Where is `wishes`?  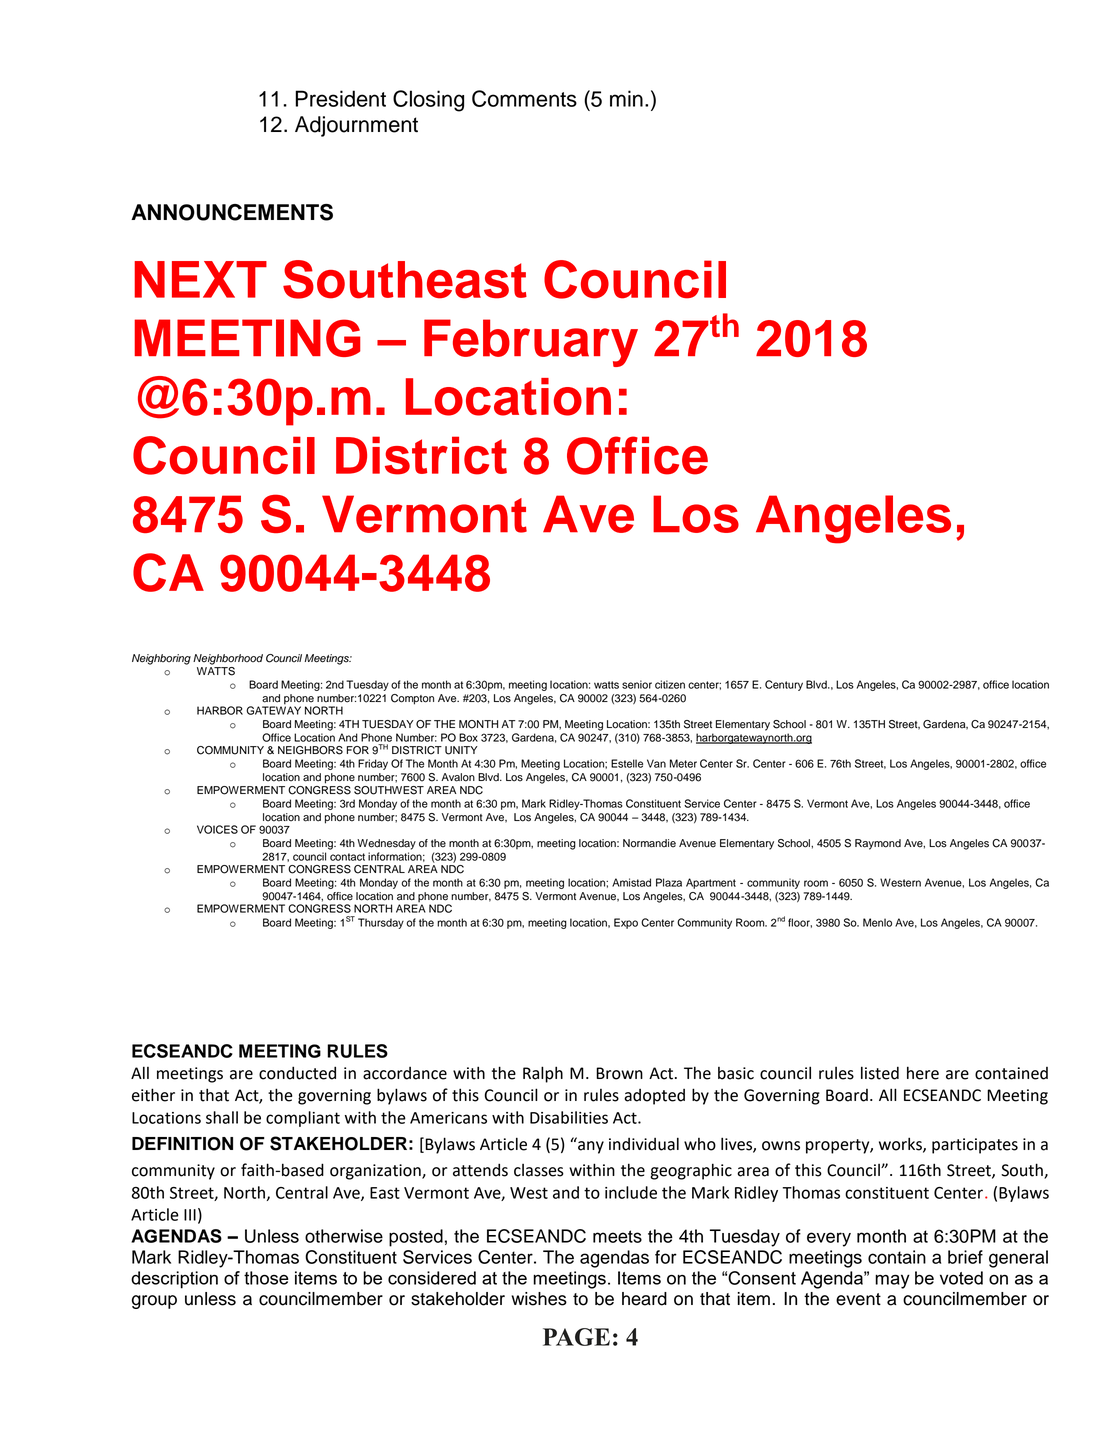
wishes is located at coordinates (539, 1299).
